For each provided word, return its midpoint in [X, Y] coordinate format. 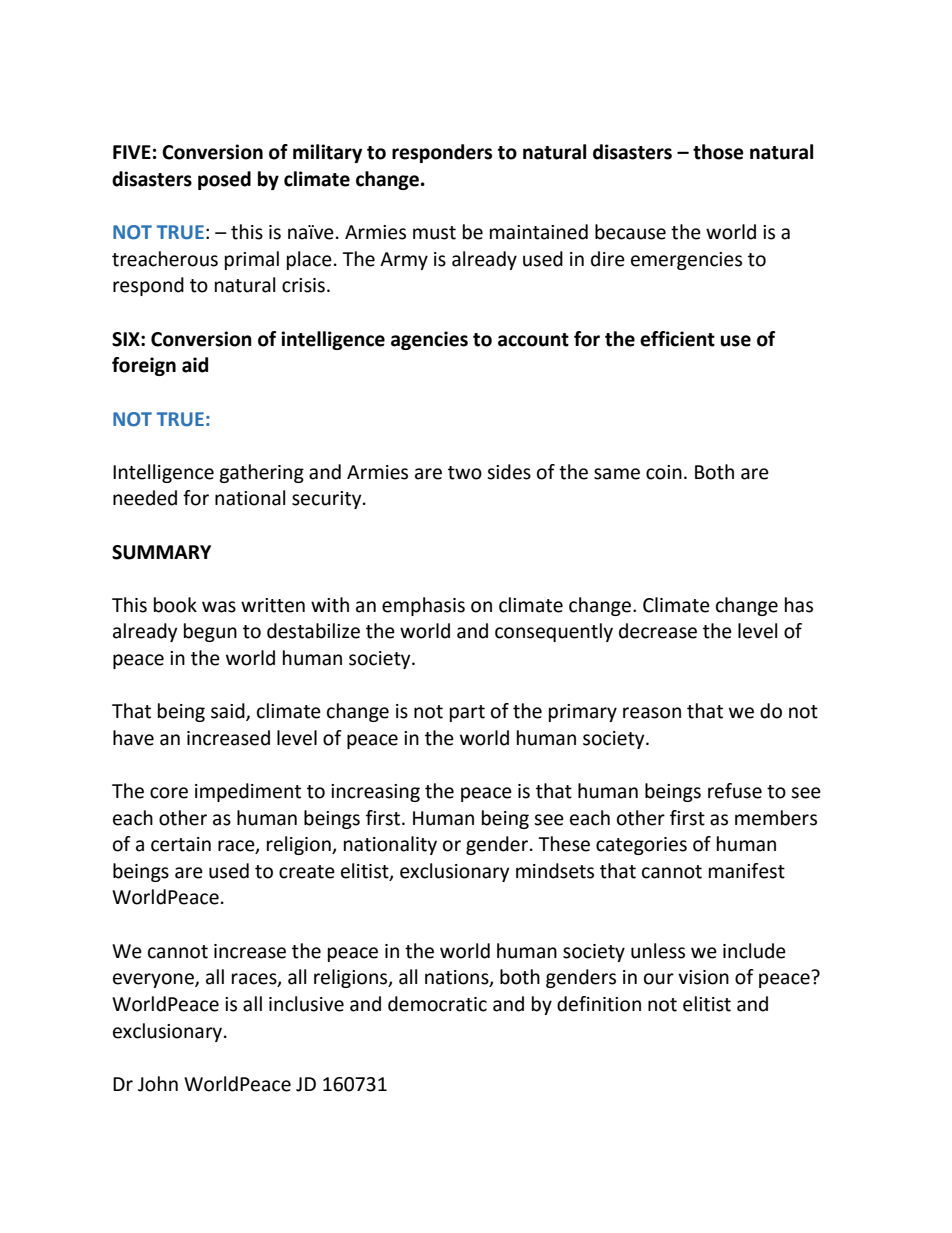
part [467, 713]
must [434, 233]
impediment [248, 792]
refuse [735, 791]
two [465, 473]
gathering [261, 473]
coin [664, 472]
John [158, 1084]
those [718, 152]
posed [224, 180]
